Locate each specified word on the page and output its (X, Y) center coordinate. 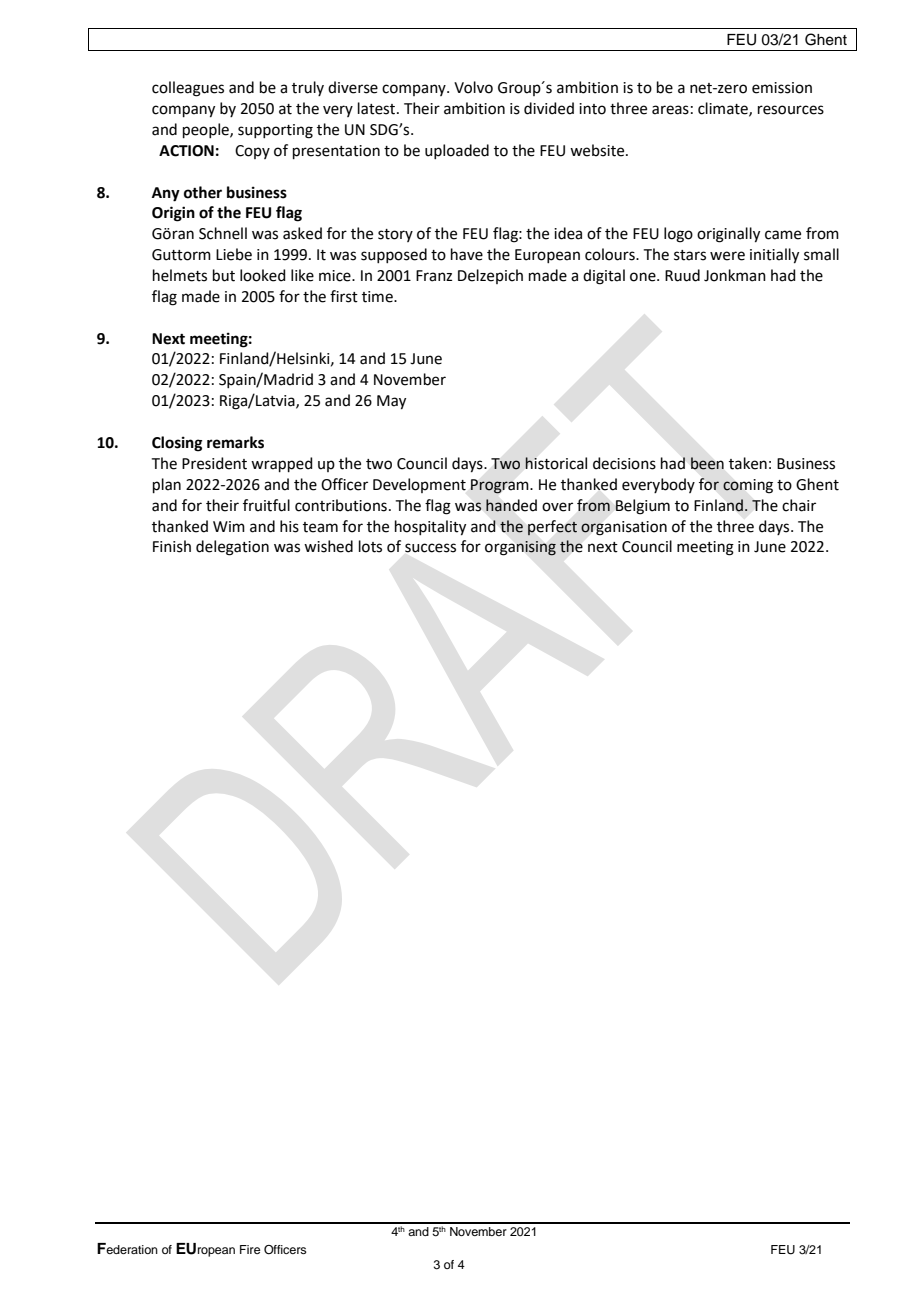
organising (520, 548)
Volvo (473, 87)
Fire (250, 1249)
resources (791, 110)
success (430, 548)
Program (501, 486)
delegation (232, 548)
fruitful (266, 505)
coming (748, 486)
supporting (275, 131)
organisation (624, 528)
